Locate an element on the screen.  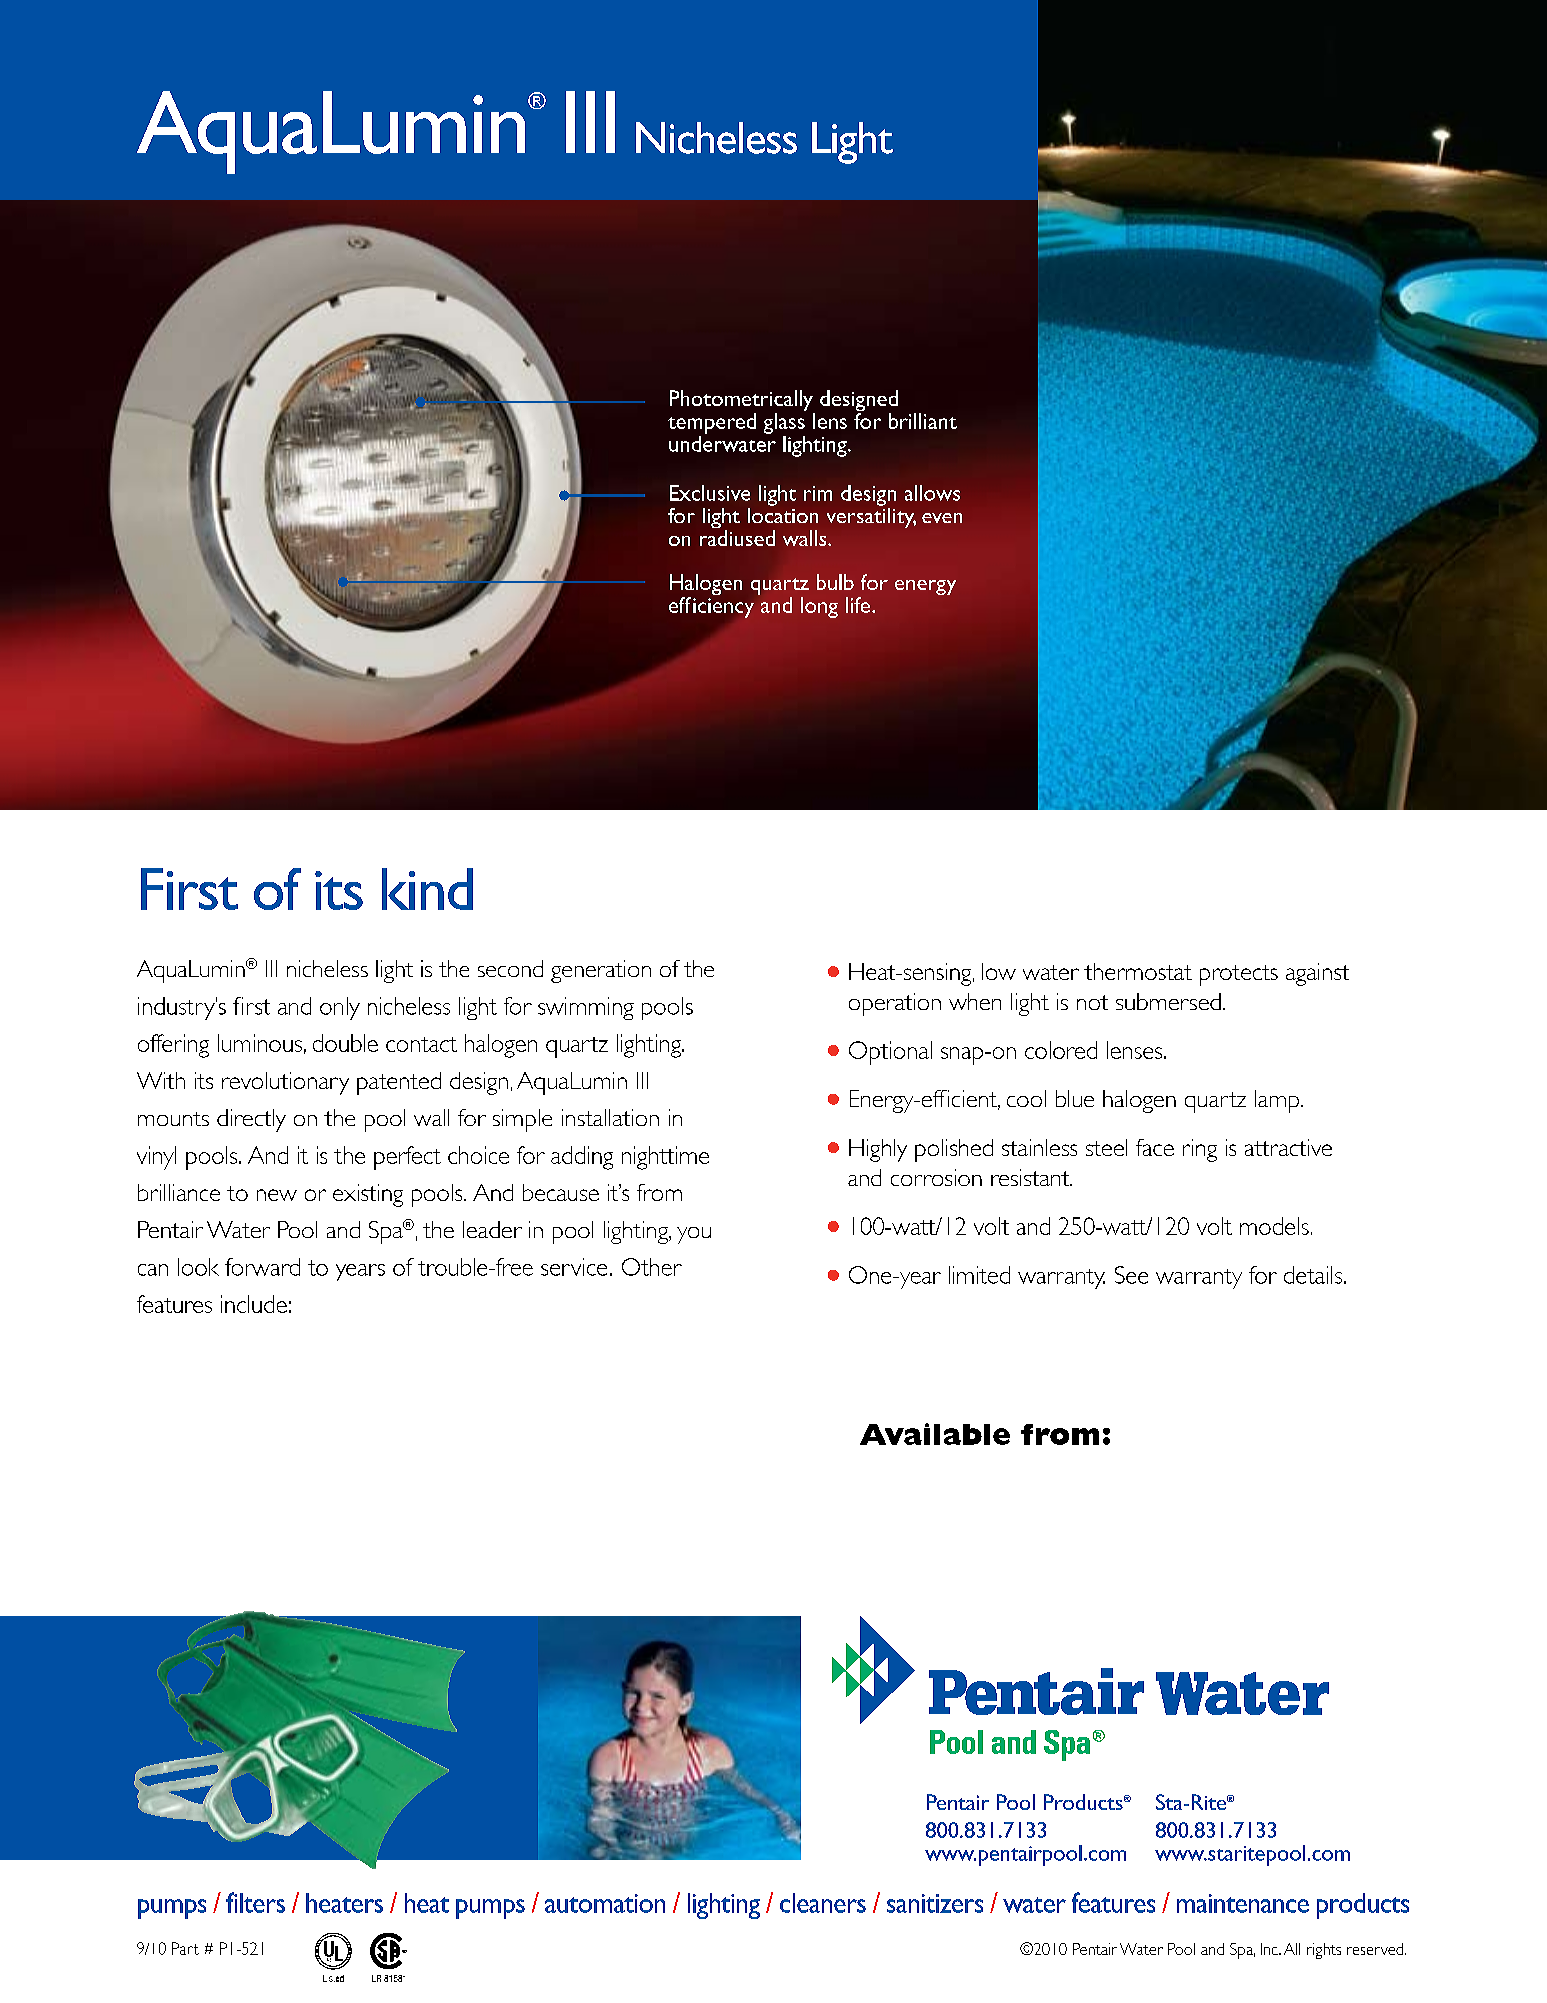
details is located at coordinates (1314, 1275).
